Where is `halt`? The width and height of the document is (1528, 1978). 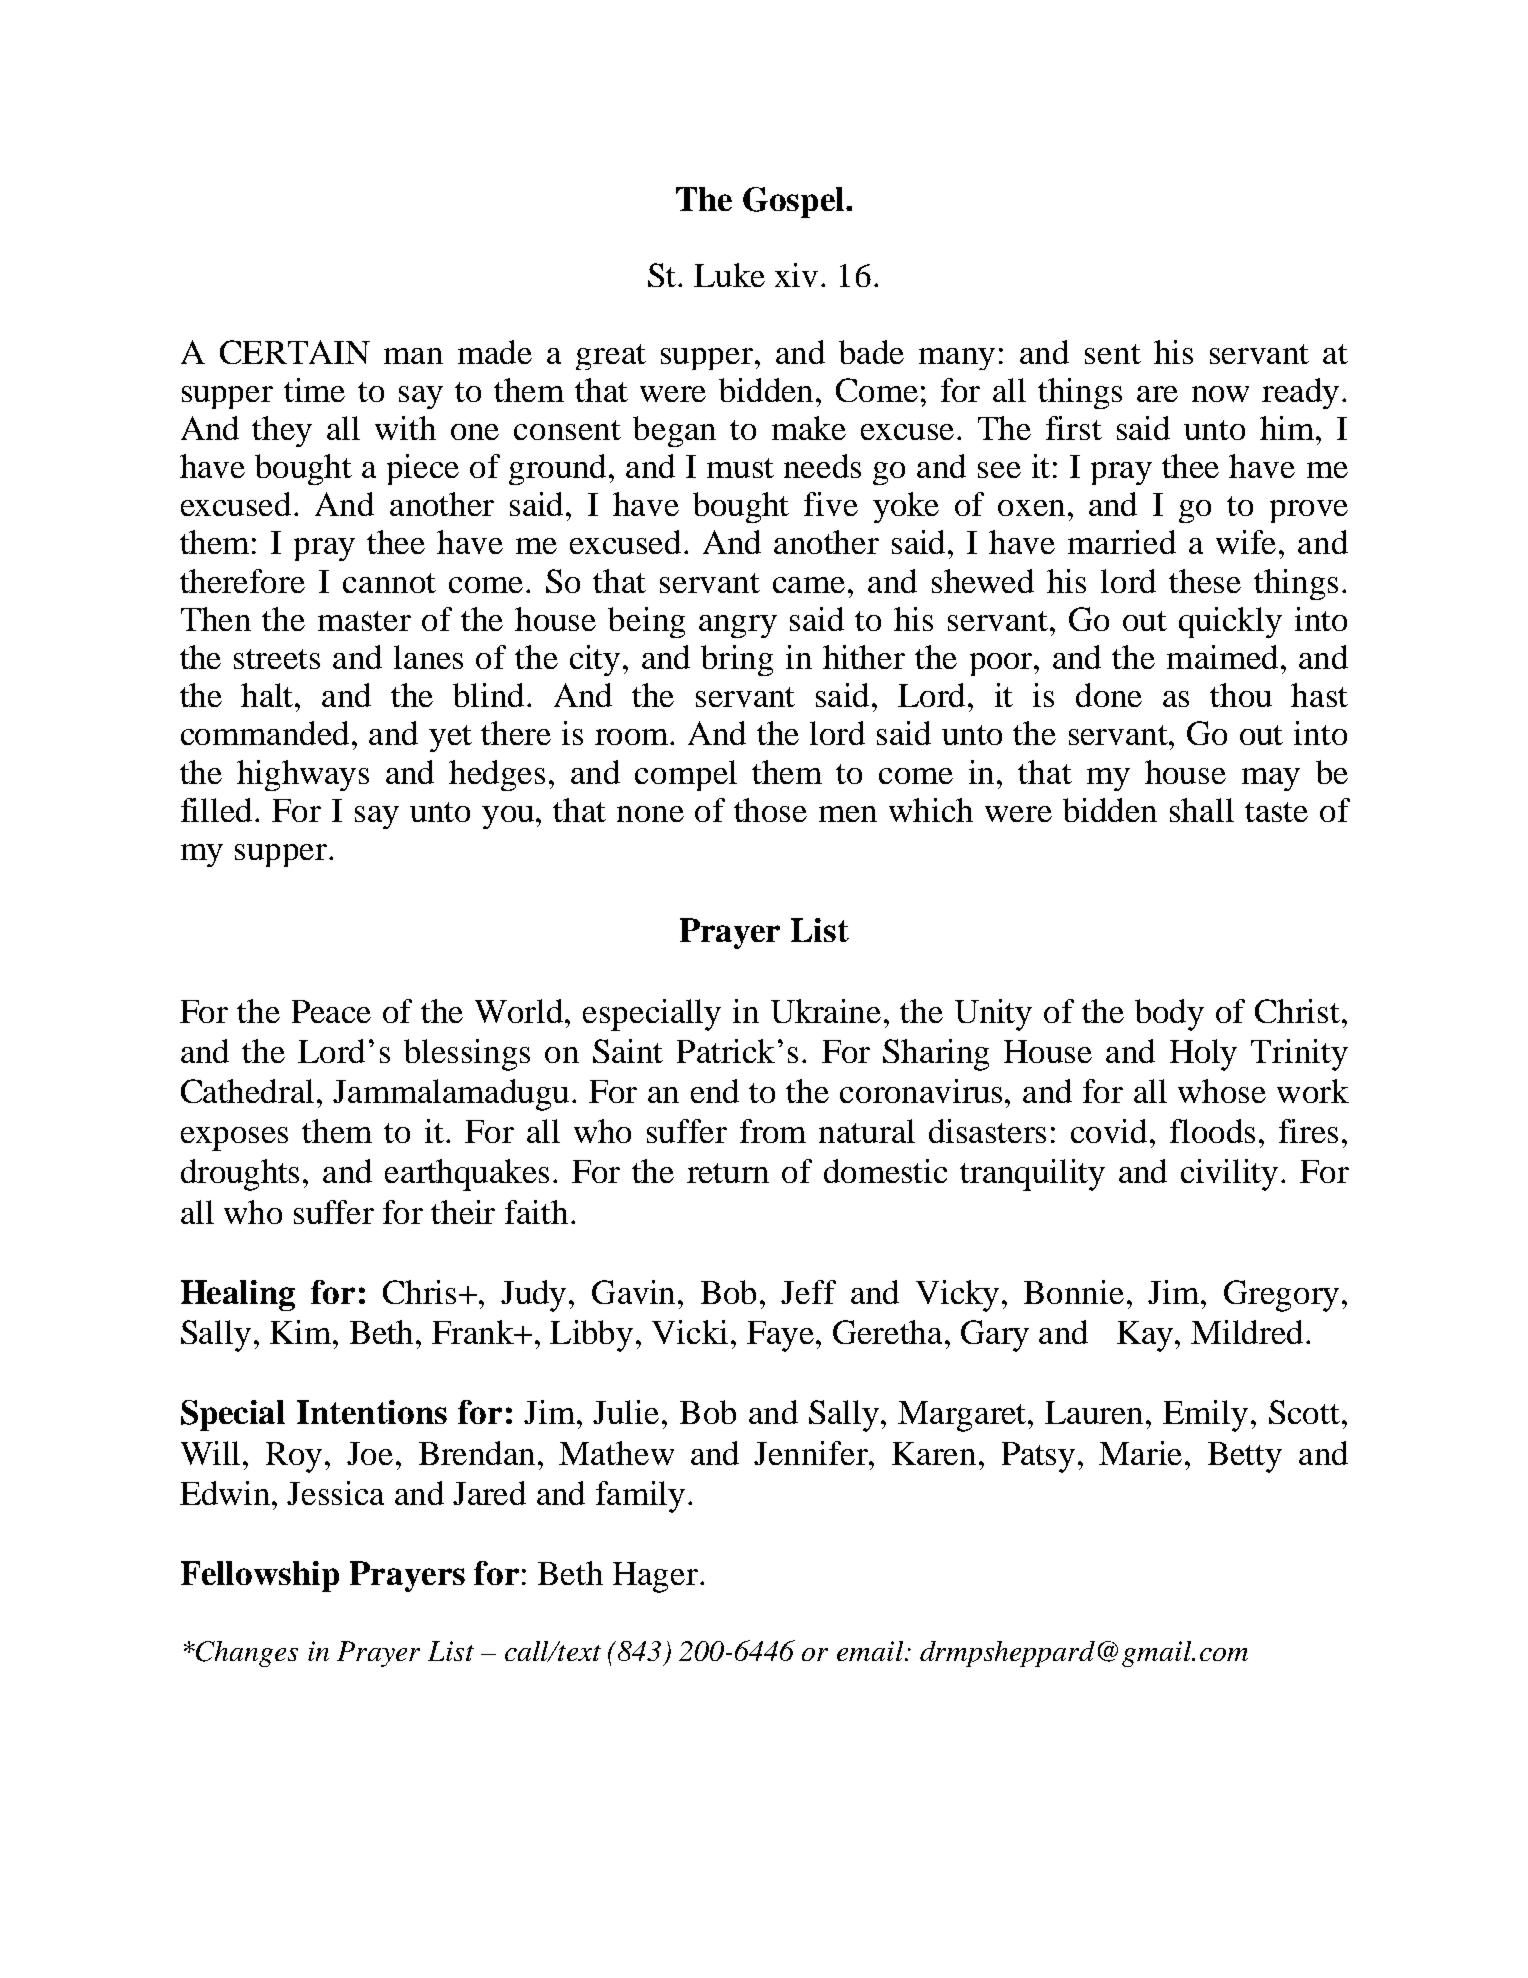
halt is located at coordinates (269, 695).
